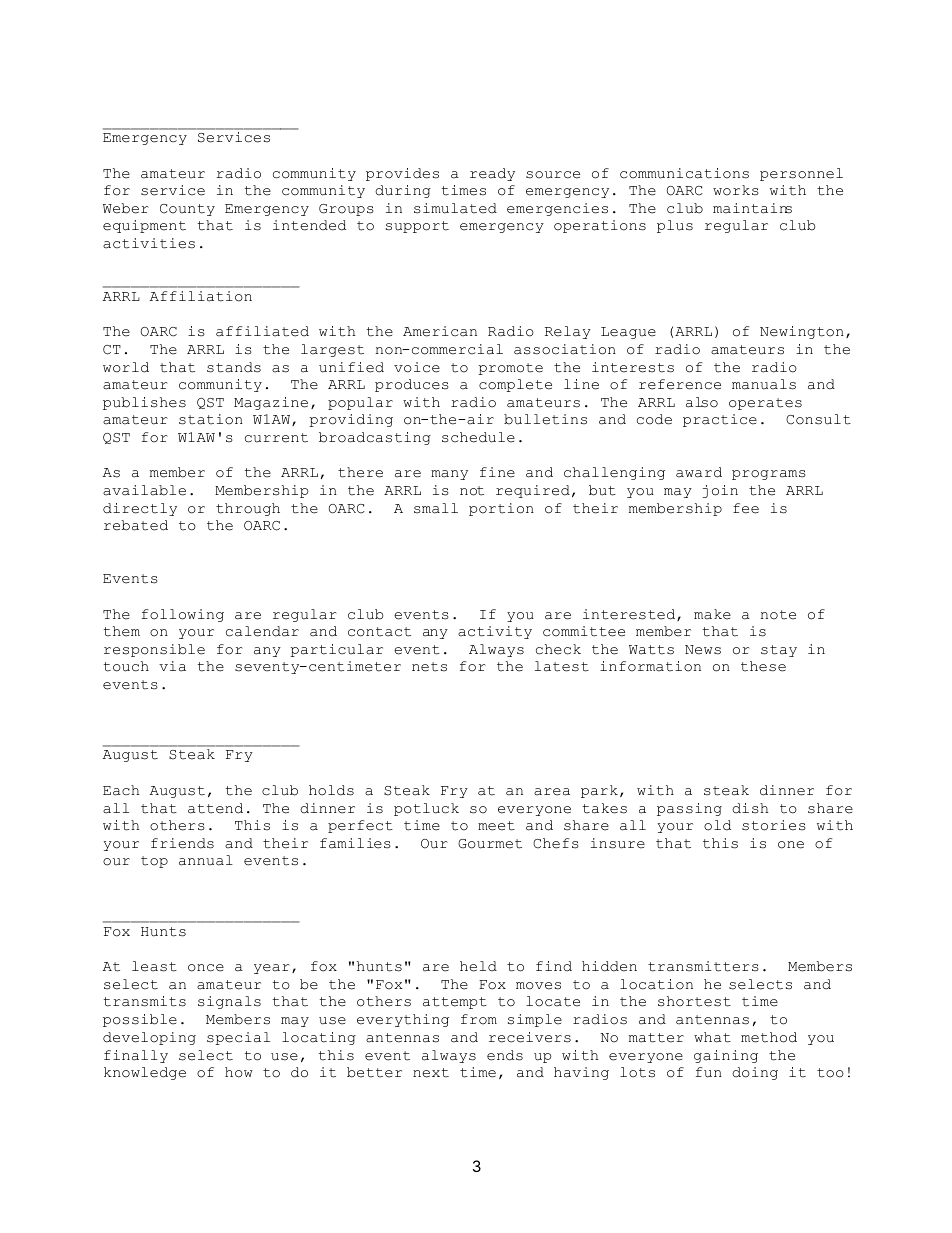  I want to click on programs, so click(769, 475).
